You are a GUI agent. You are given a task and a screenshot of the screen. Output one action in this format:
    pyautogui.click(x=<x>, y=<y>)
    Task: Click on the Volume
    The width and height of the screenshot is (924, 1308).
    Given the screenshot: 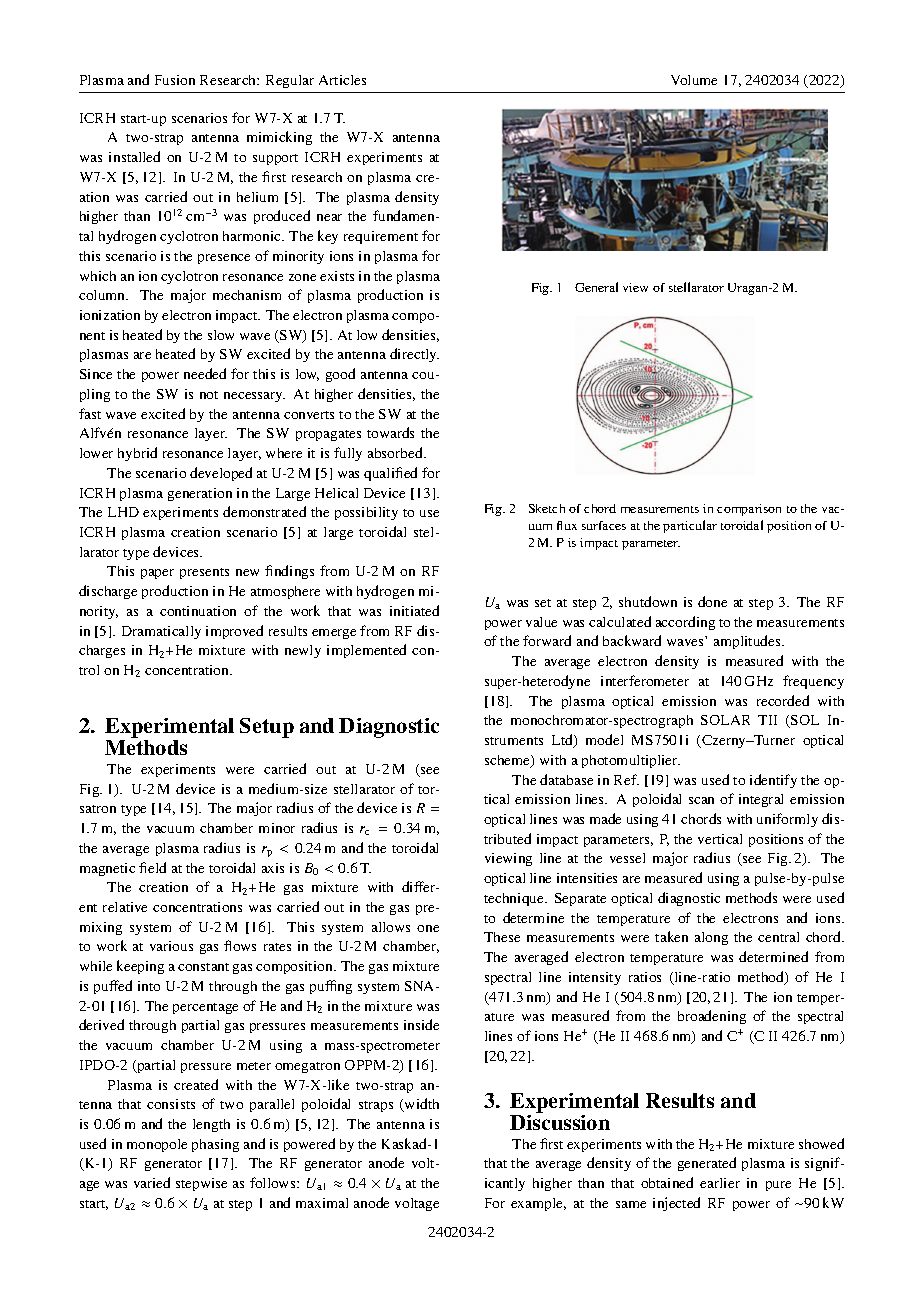 What is the action you would take?
    pyautogui.click(x=694, y=80)
